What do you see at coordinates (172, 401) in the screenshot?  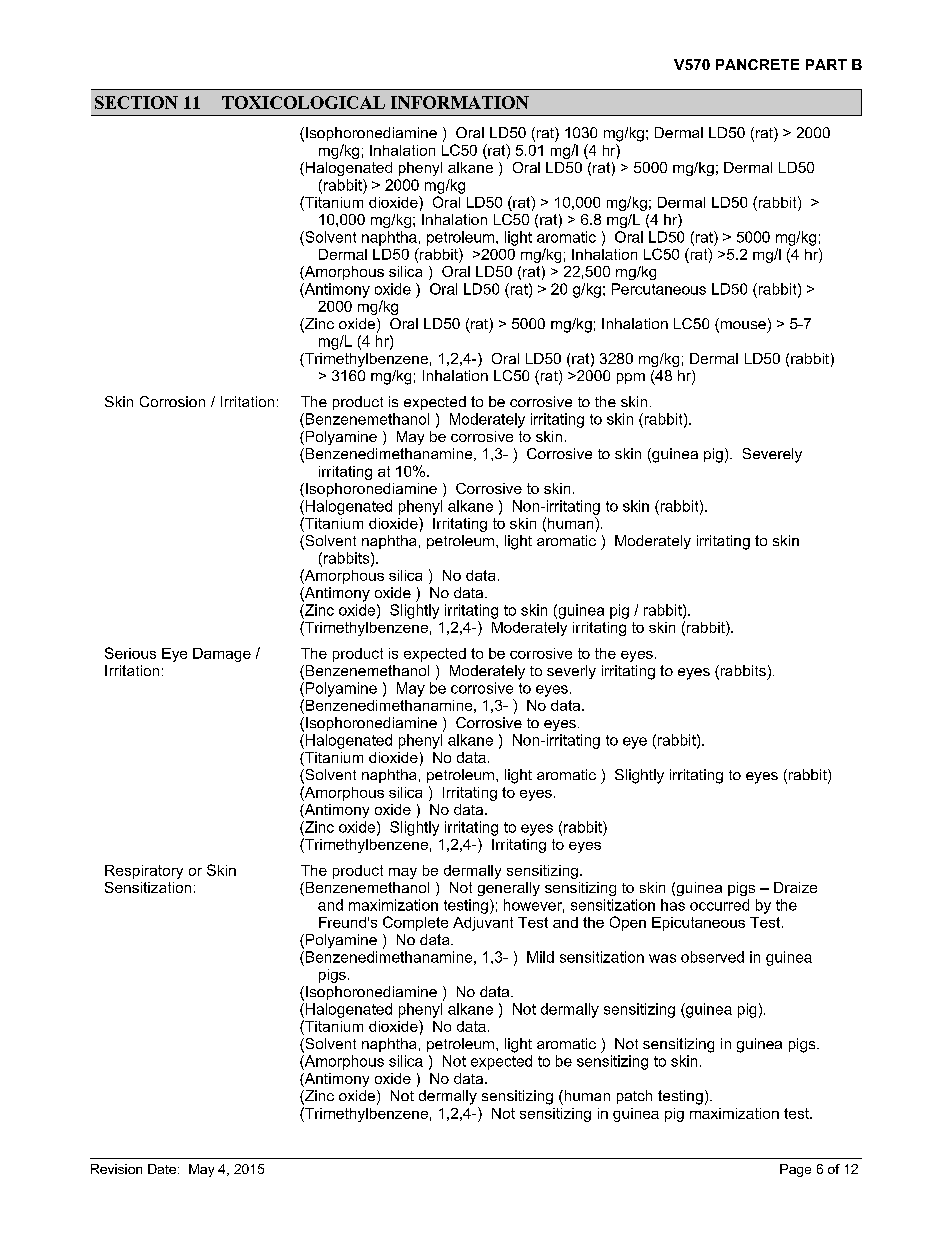 I see `Corrosion` at bounding box center [172, 401].
